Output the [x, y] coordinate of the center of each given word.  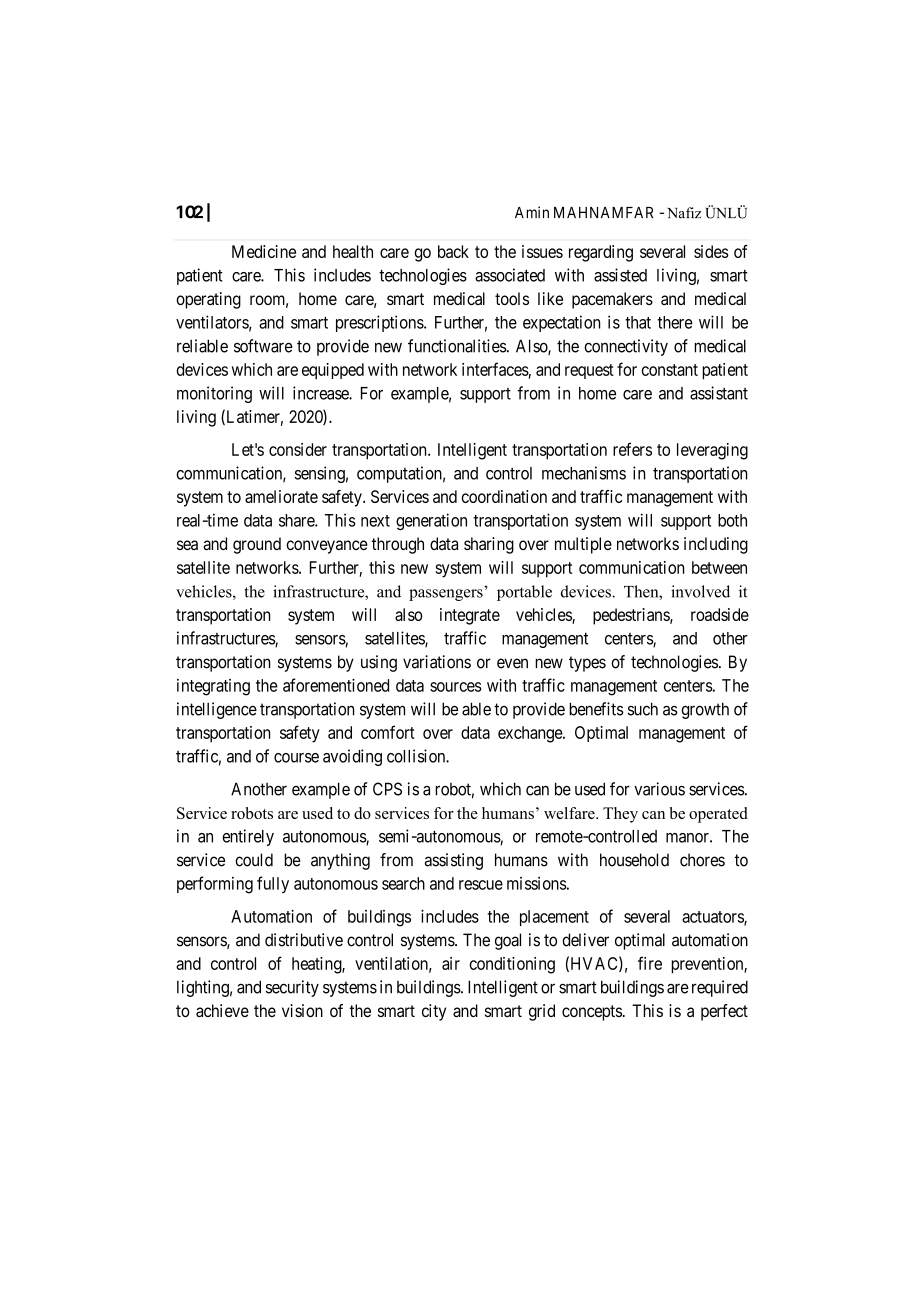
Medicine [264, 251]
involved [700, 591]
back [453, 251]
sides [711, 251]
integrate [470, 616]
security [292, 988]
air [451, 963]
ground [257, 545]
